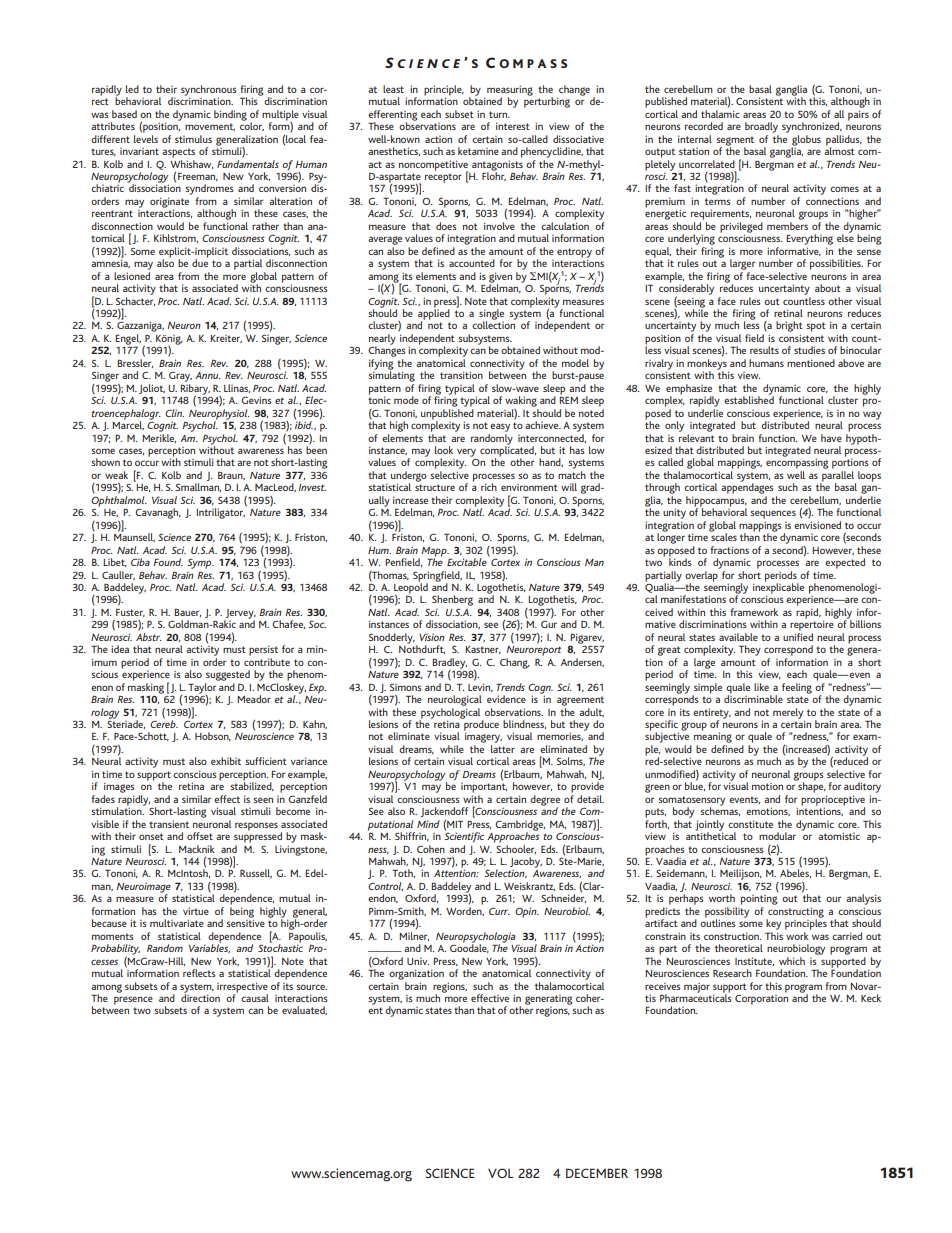 The image size is (952, 1233). What do you see at coordinates (798, 637) in the screenshot?
I see `unified` at bounding box center [798, 637].
